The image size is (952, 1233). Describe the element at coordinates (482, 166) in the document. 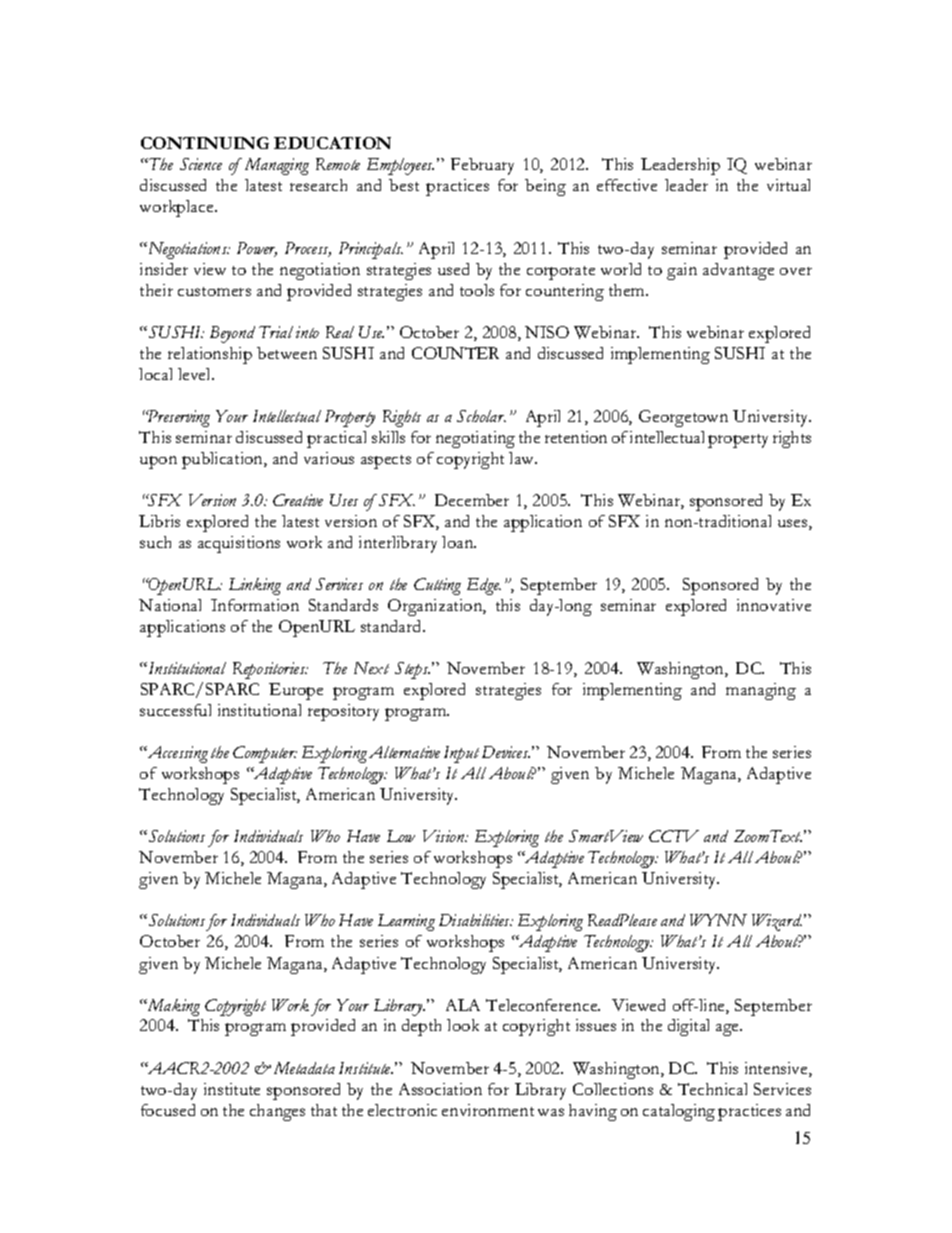

I see `February` at that location.
